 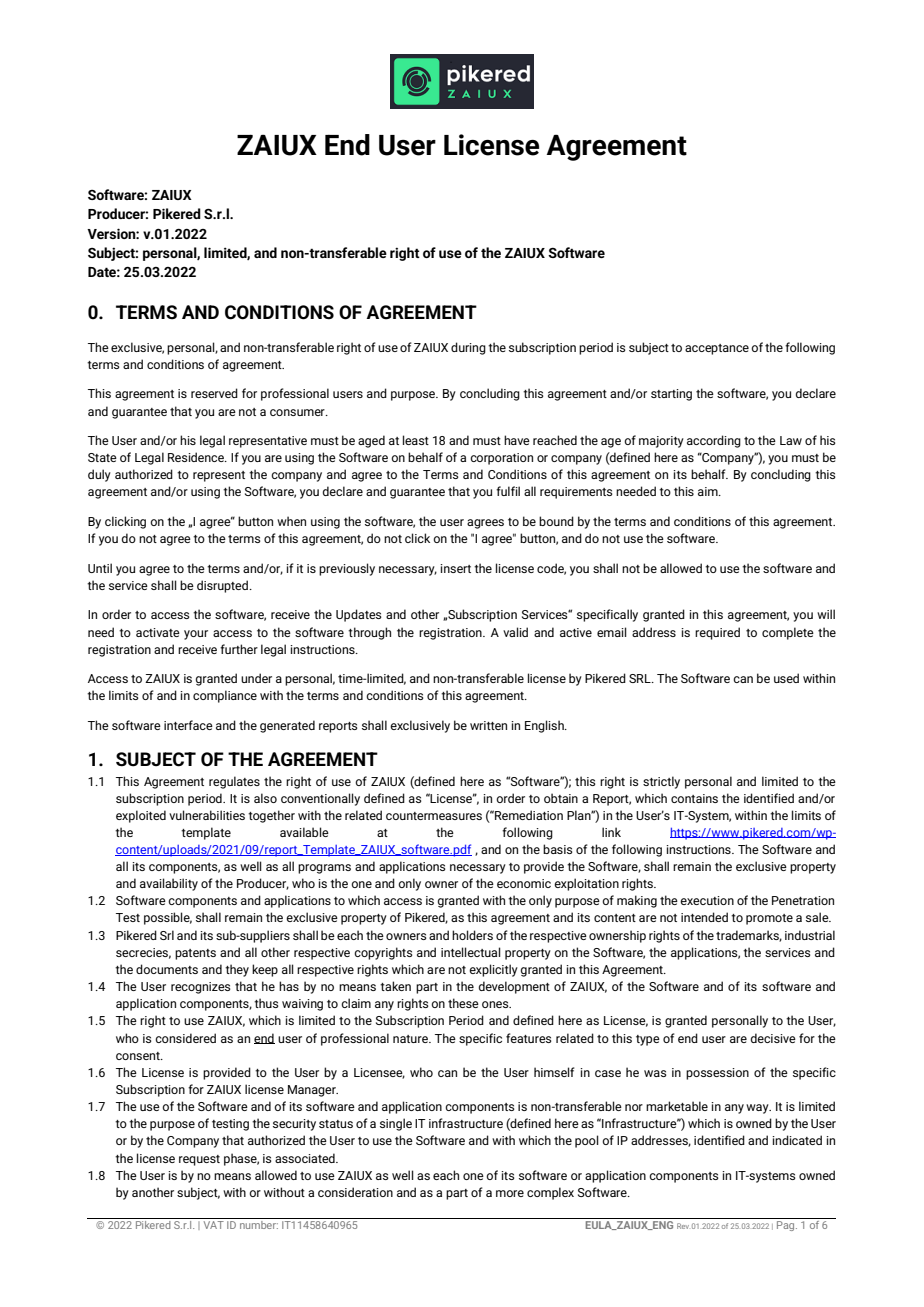 What do you see at coordinates (455, 568) in the image?
I see `insert` at bounding box center [455, 568].
